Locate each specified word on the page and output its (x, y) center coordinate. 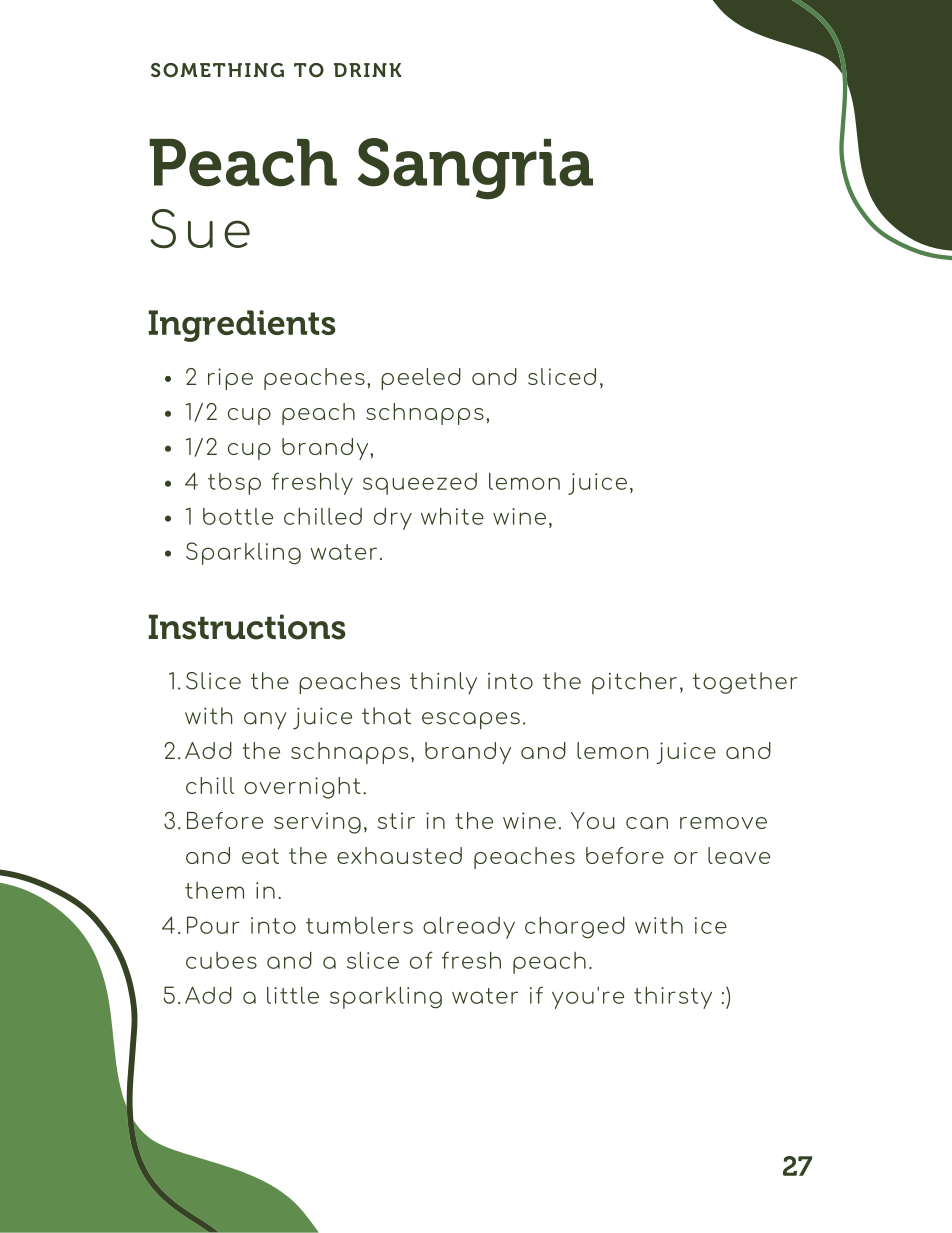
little (293, 995)
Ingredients (242, 326)
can (647, 823)
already (469, 927)
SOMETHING (217, 70)
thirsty (673, 997)
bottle (238, 516)
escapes (471, 721)
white (452, 516)
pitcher (634, 683)
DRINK (367, 70)
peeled (421, 379)
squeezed (420, 484)
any (265, 721)
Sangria (475, 169)
